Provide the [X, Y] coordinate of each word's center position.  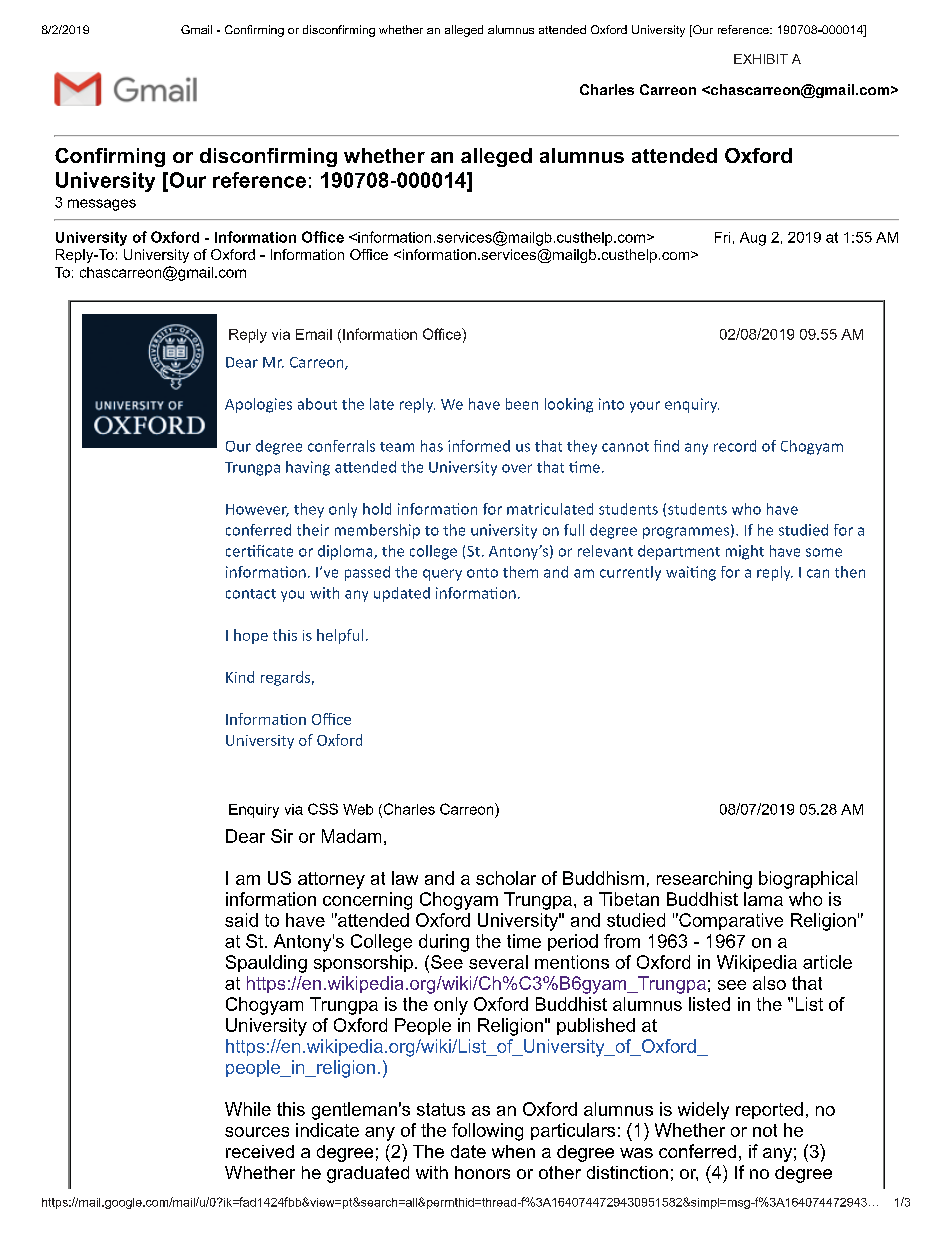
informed [479, 446]
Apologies [258, 405]
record [735, 446]
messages [102, 205]
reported [769, 1110]
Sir [282, 836]
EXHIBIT [761, 59]
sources [257, 1132]
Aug [753, 239]
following [487, 1132]
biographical [808, 880]
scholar [506, 878]
